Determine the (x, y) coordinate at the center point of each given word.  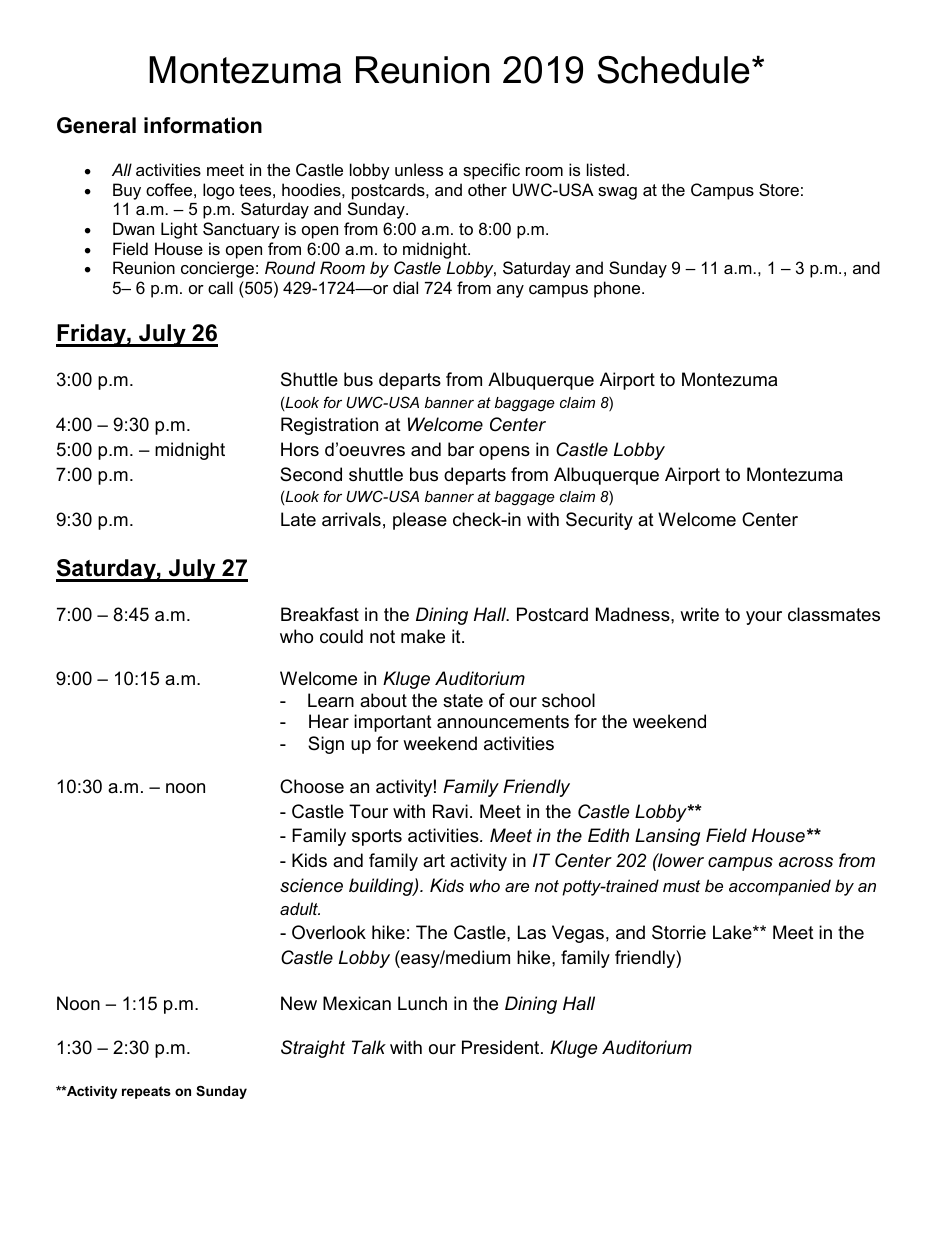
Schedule (673, 70)
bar (461, 449)
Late (298, 519)
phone (618, 289)
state (463, 701)
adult (300, 908)
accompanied (780, 887)
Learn (331, 700)
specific (491, 171)
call (220, 287)
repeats (146, 1092)
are (517, 887)
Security (599, 521)
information (203, 125)
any (510, 291)
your (764, 618)
